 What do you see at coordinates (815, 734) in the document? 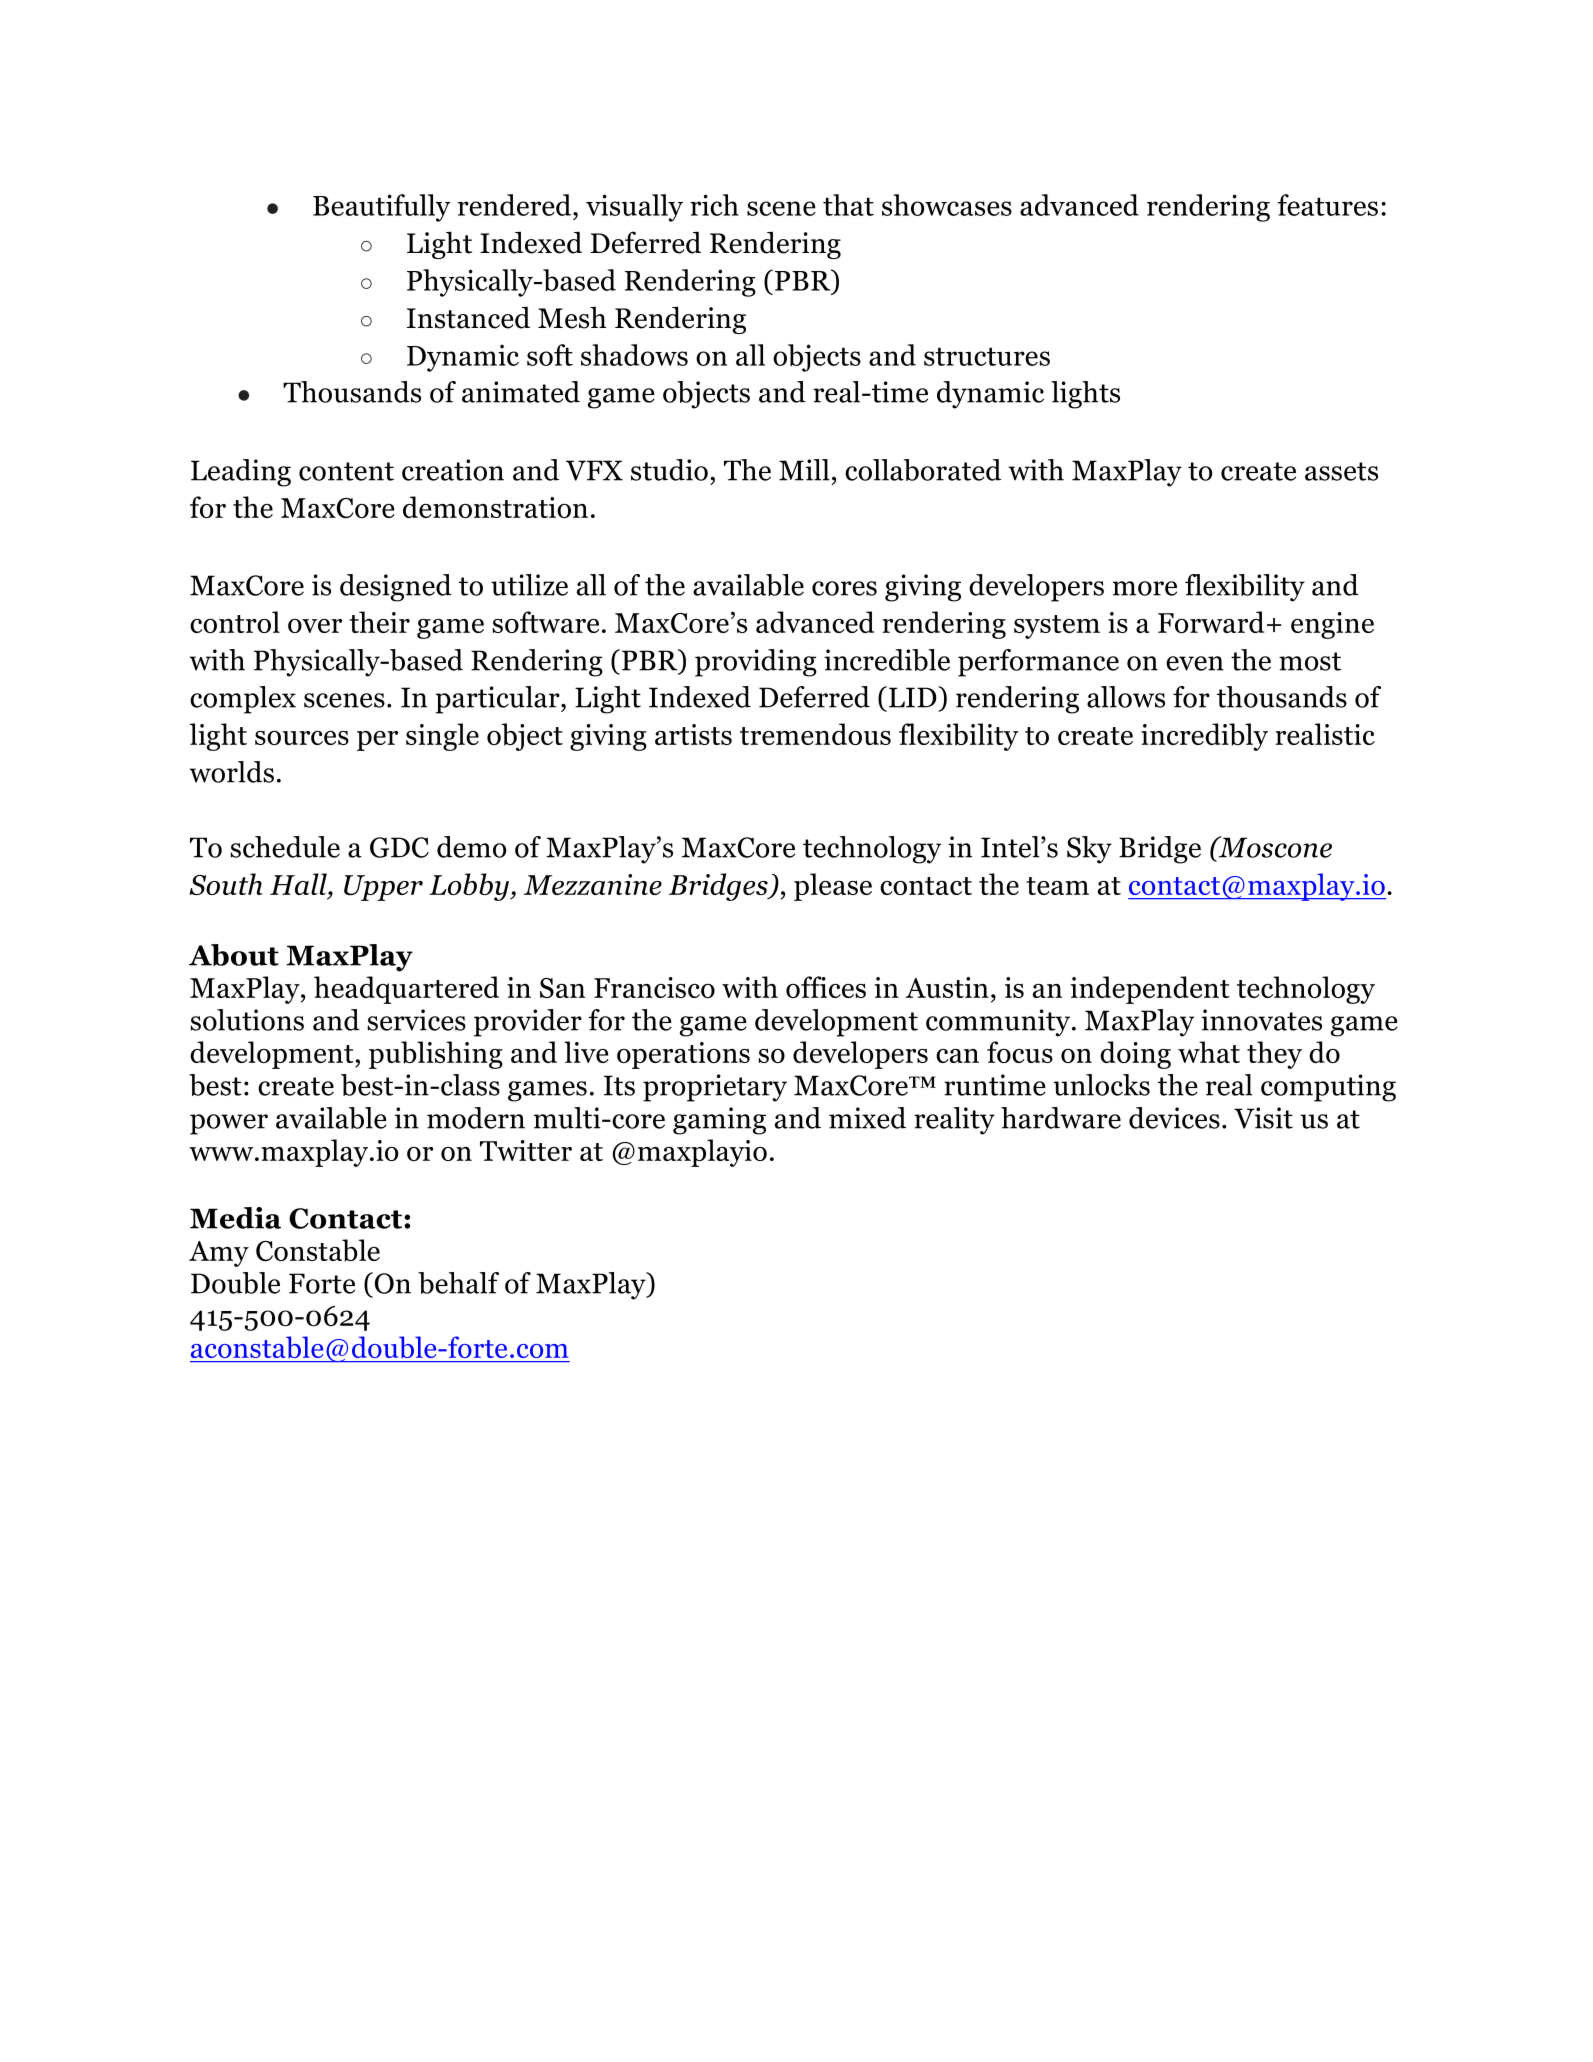
I see `tremendous` at bounding box center [815, 734].
